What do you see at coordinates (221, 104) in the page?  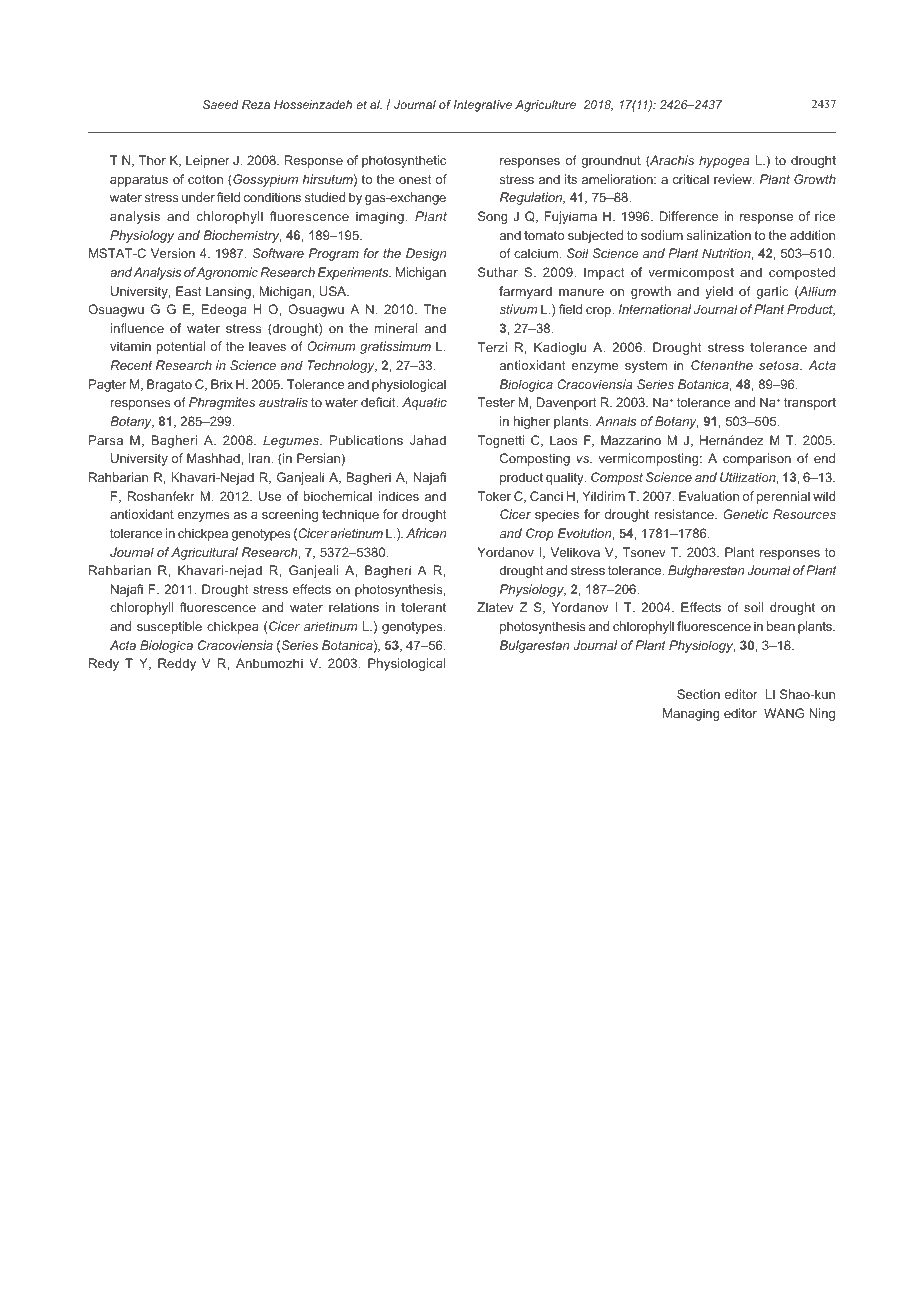 I see `Saeed` at bounding box center [221, 104].
